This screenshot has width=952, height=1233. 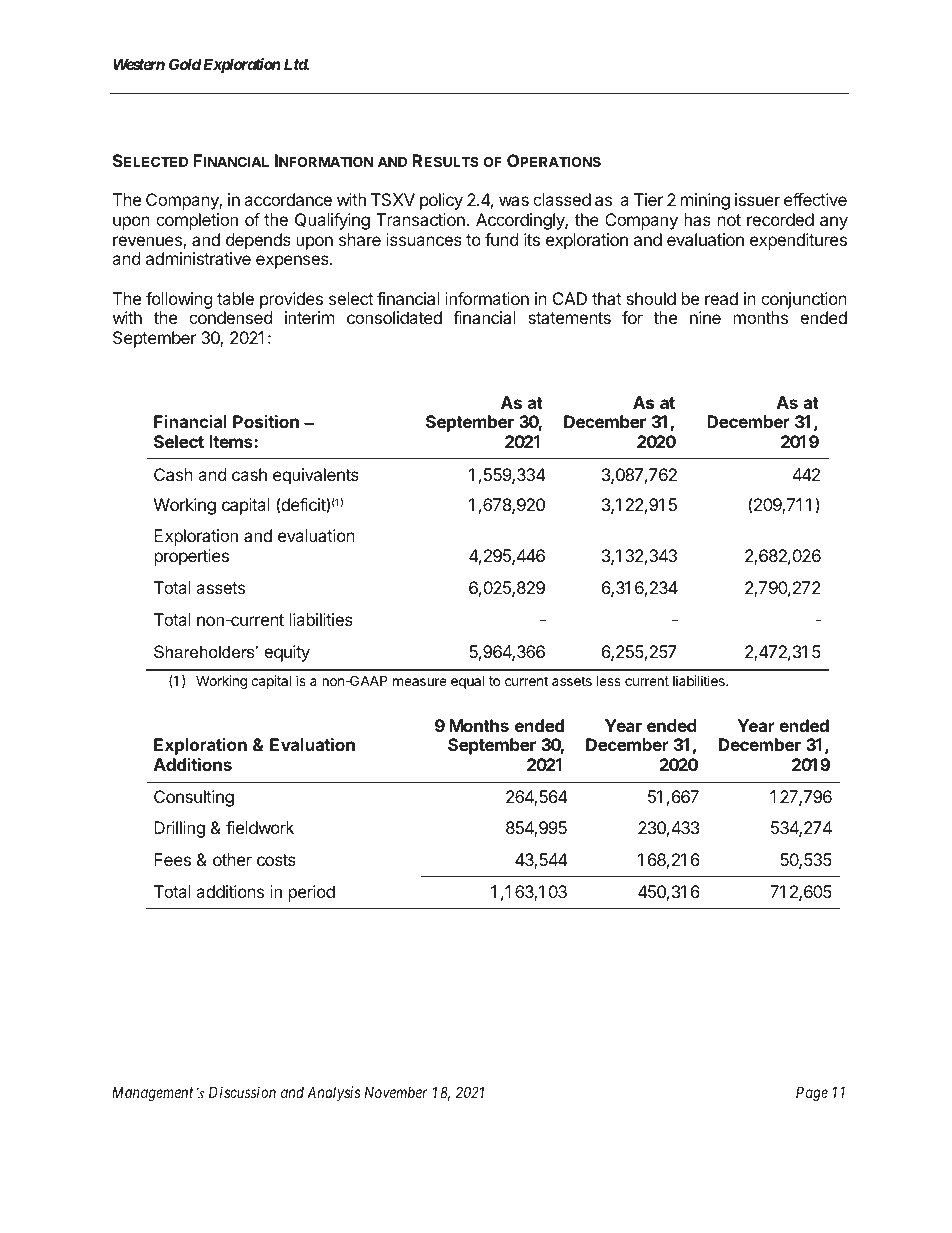 What do you see at coordinates (396, 1092) in the screenshot?
I see `November` at bounding box center [396, 1092].
